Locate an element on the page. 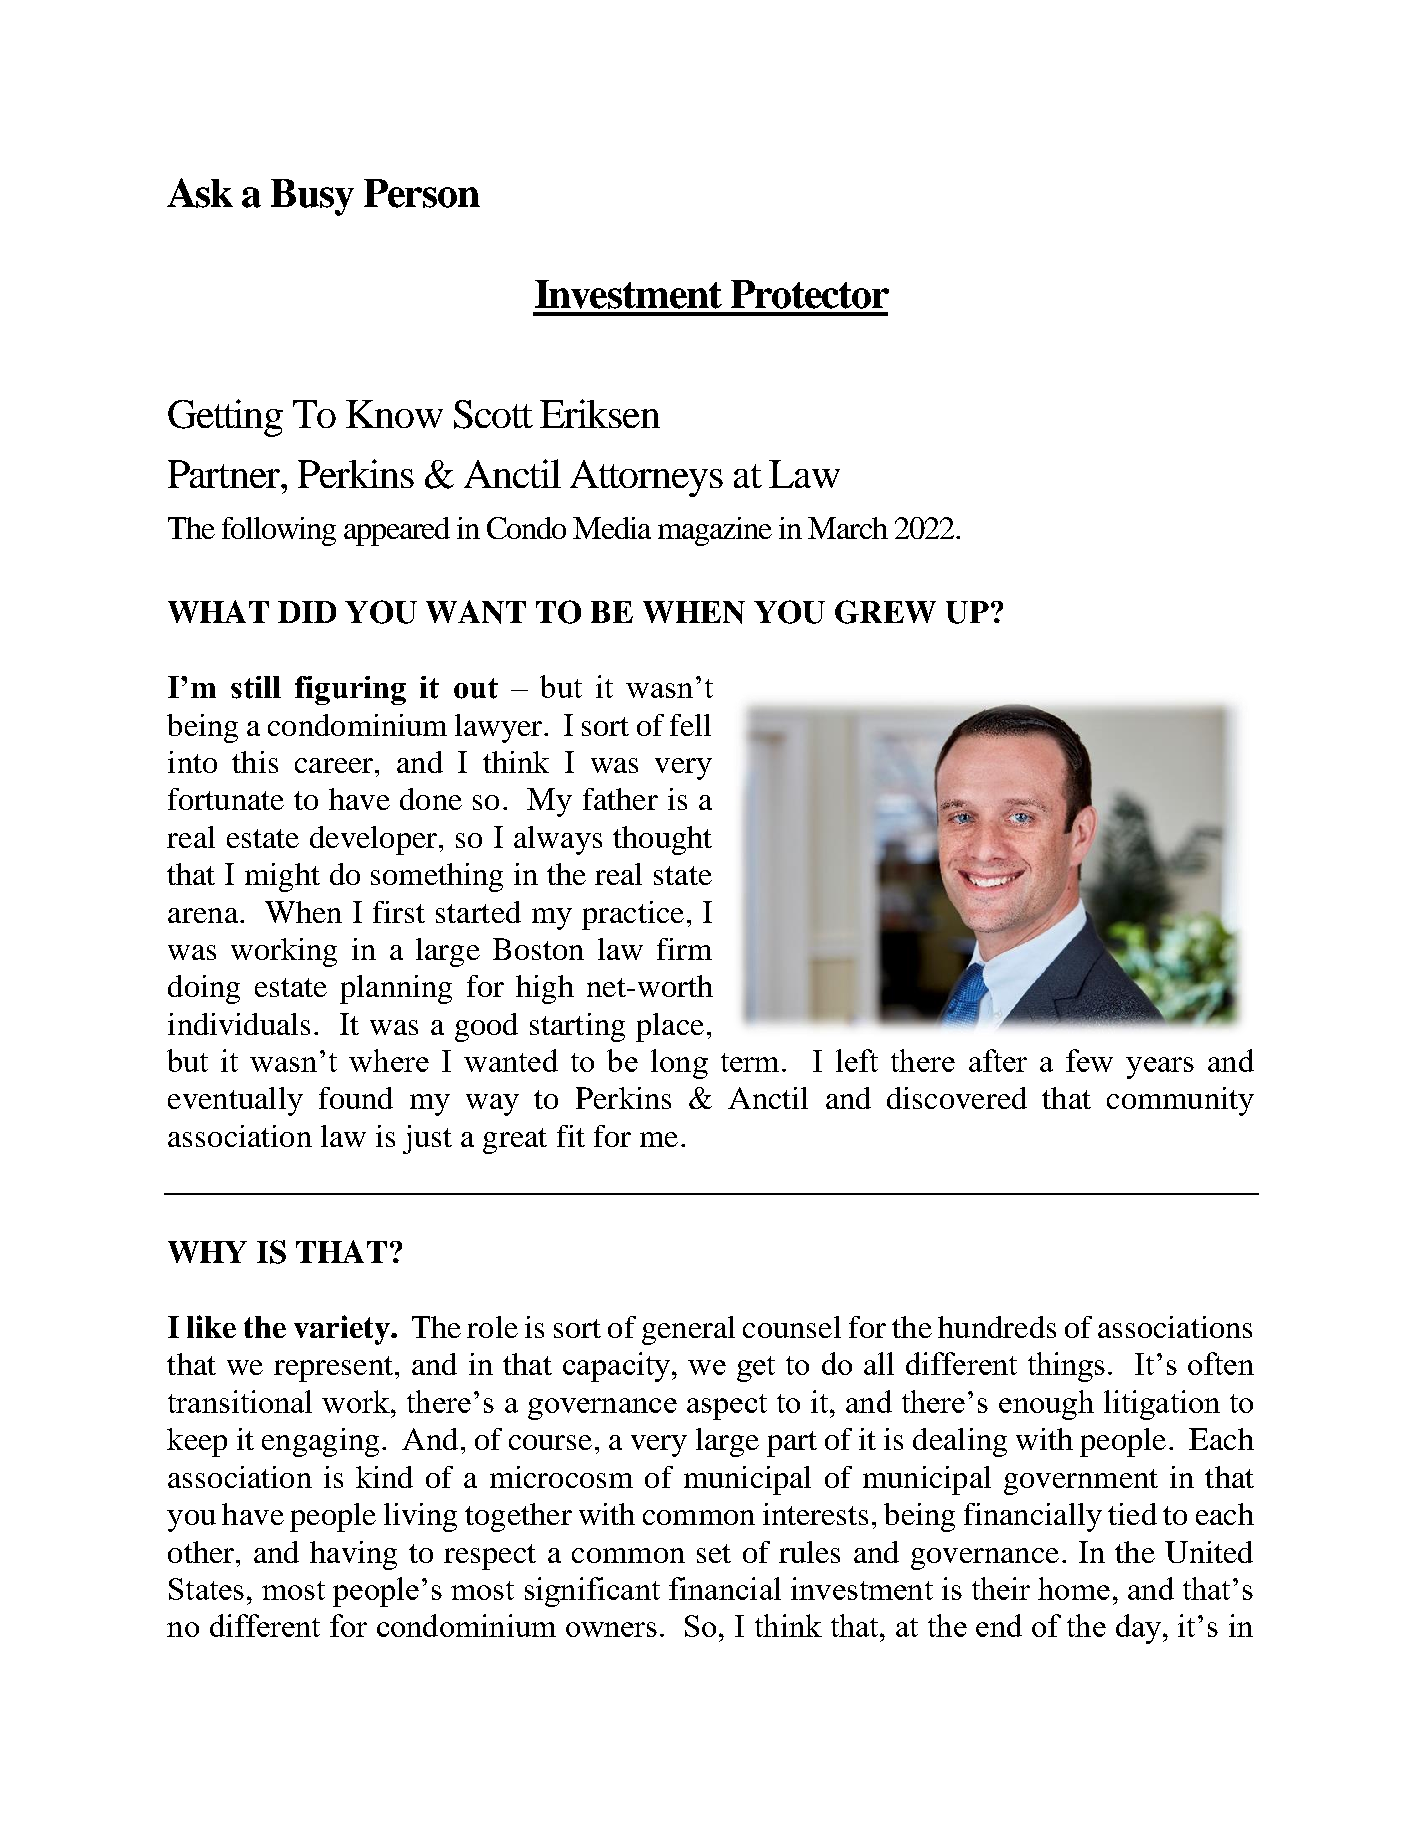 This image has height=1840, width=1422. long is located at coordinates (679, 1064).
